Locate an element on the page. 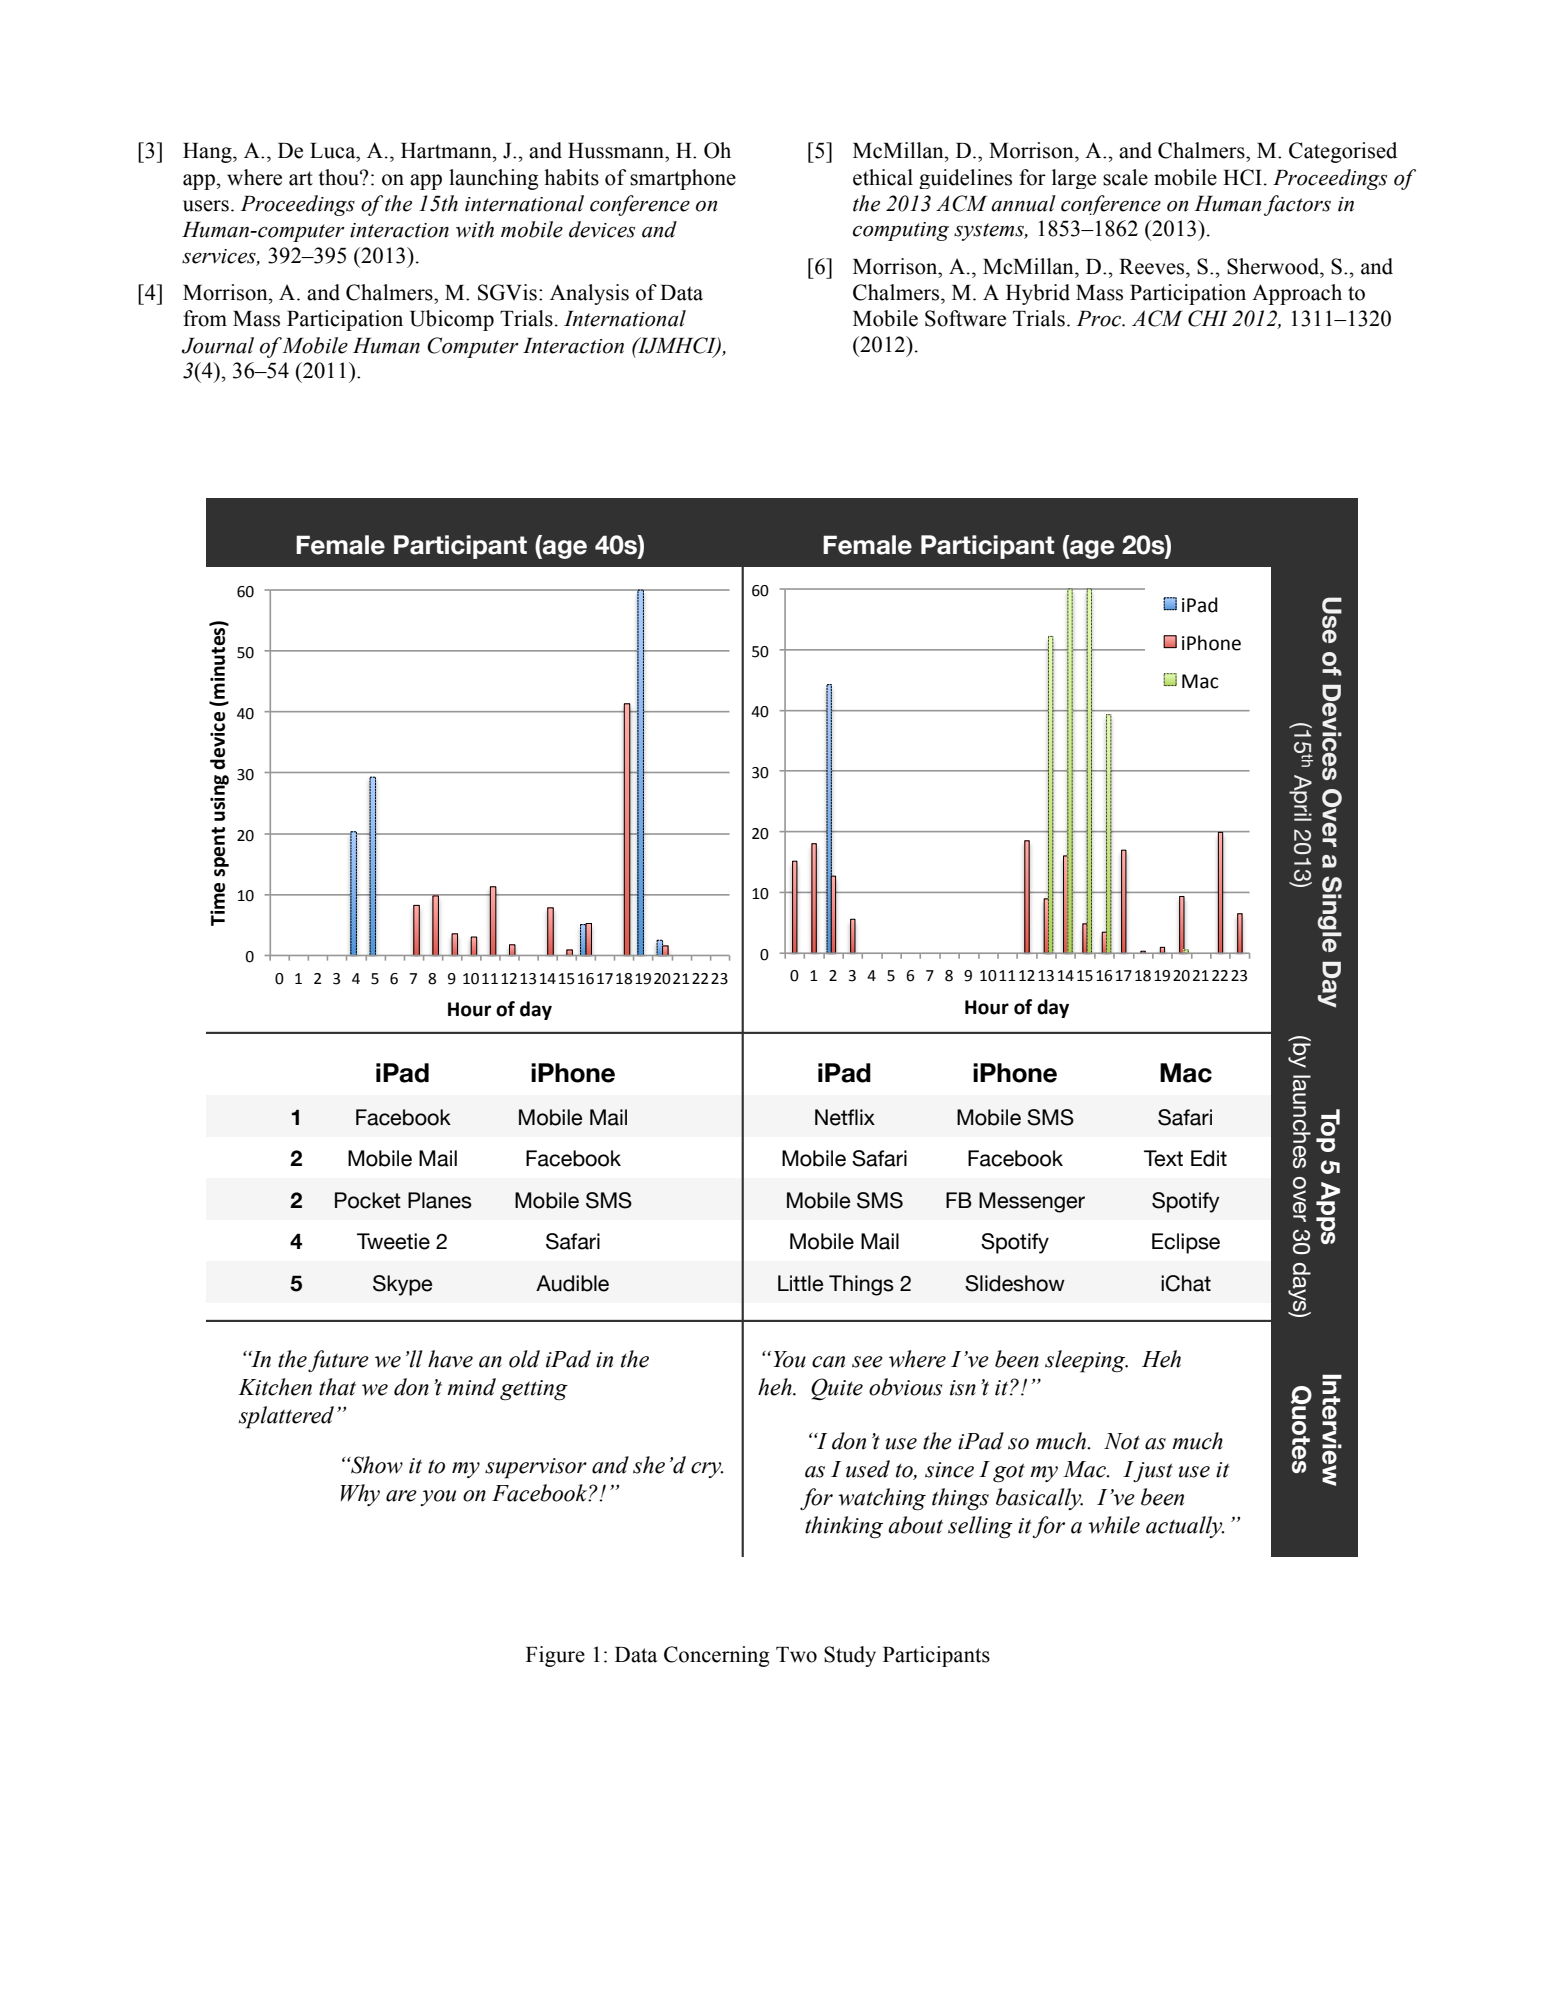 This image has width=1554, height=2011. Luca is located at coordinates (334, 151).
